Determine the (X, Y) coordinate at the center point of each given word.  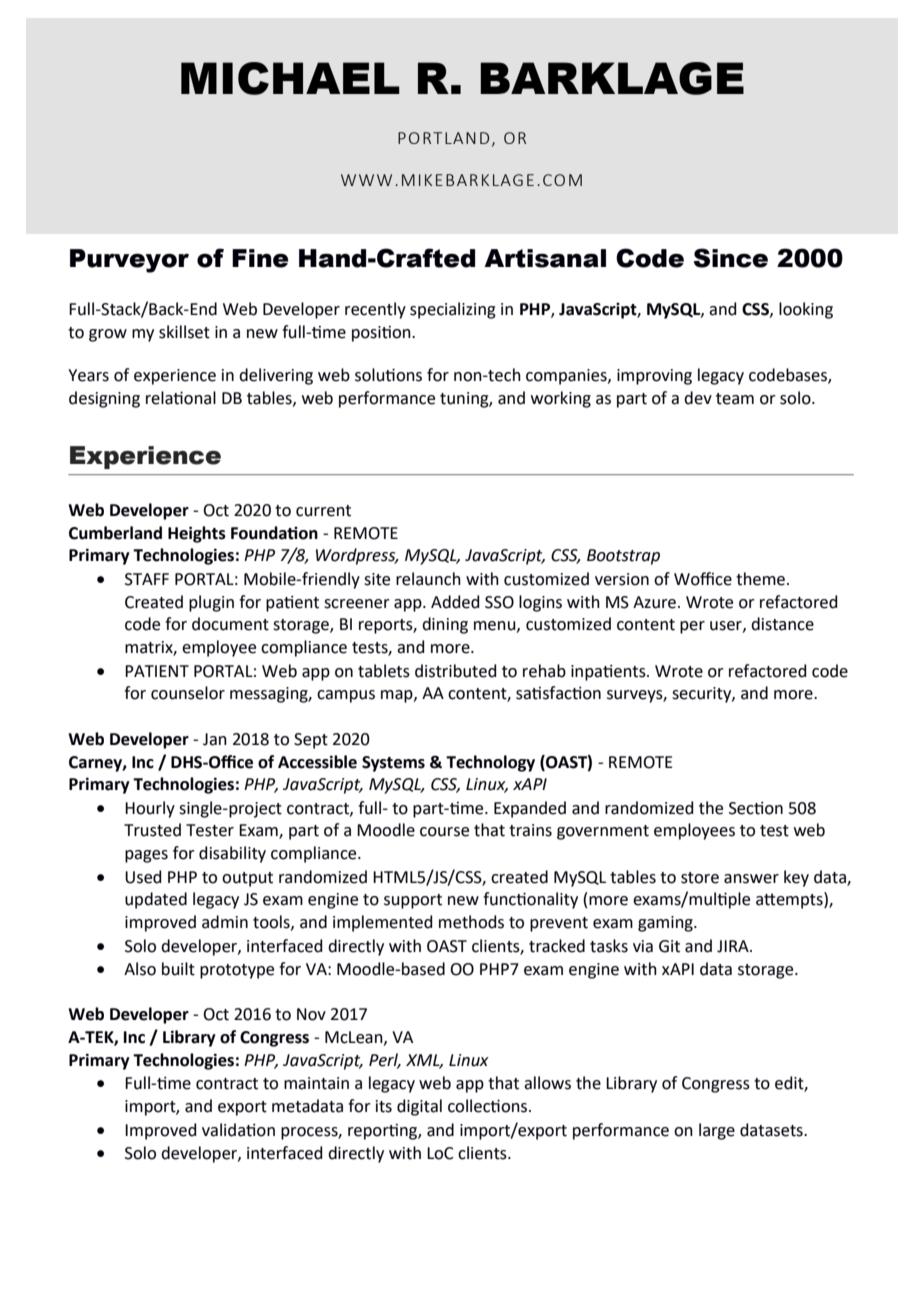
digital (419, 1107)
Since (731, 258)
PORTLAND (443, 138)
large (717, 1131)
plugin (211, 603)
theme (760, 579)
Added (455, 602)
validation (238, 1130)
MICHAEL (290, 78)
